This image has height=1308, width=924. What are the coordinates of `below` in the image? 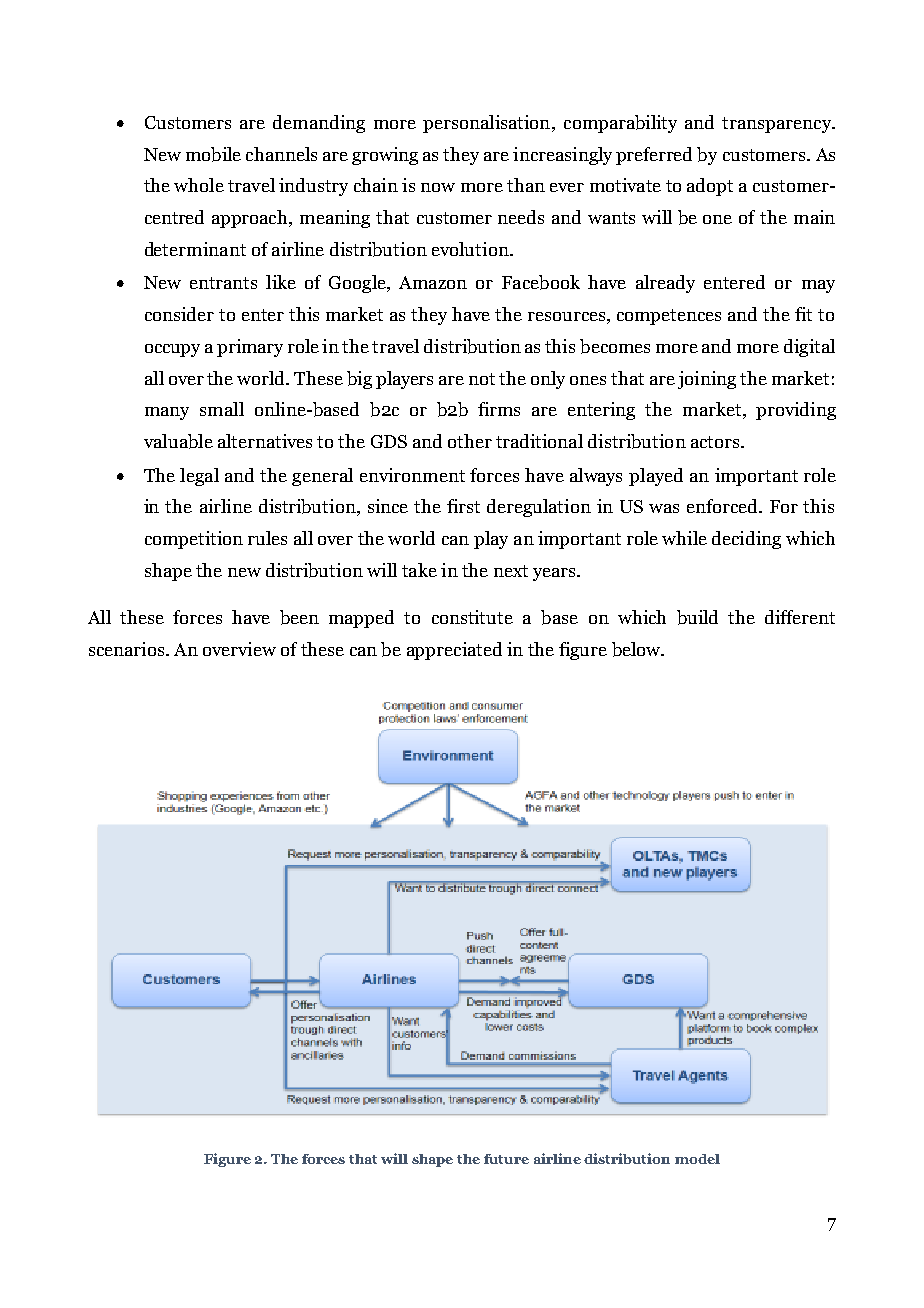 It's located at (637, 649).
